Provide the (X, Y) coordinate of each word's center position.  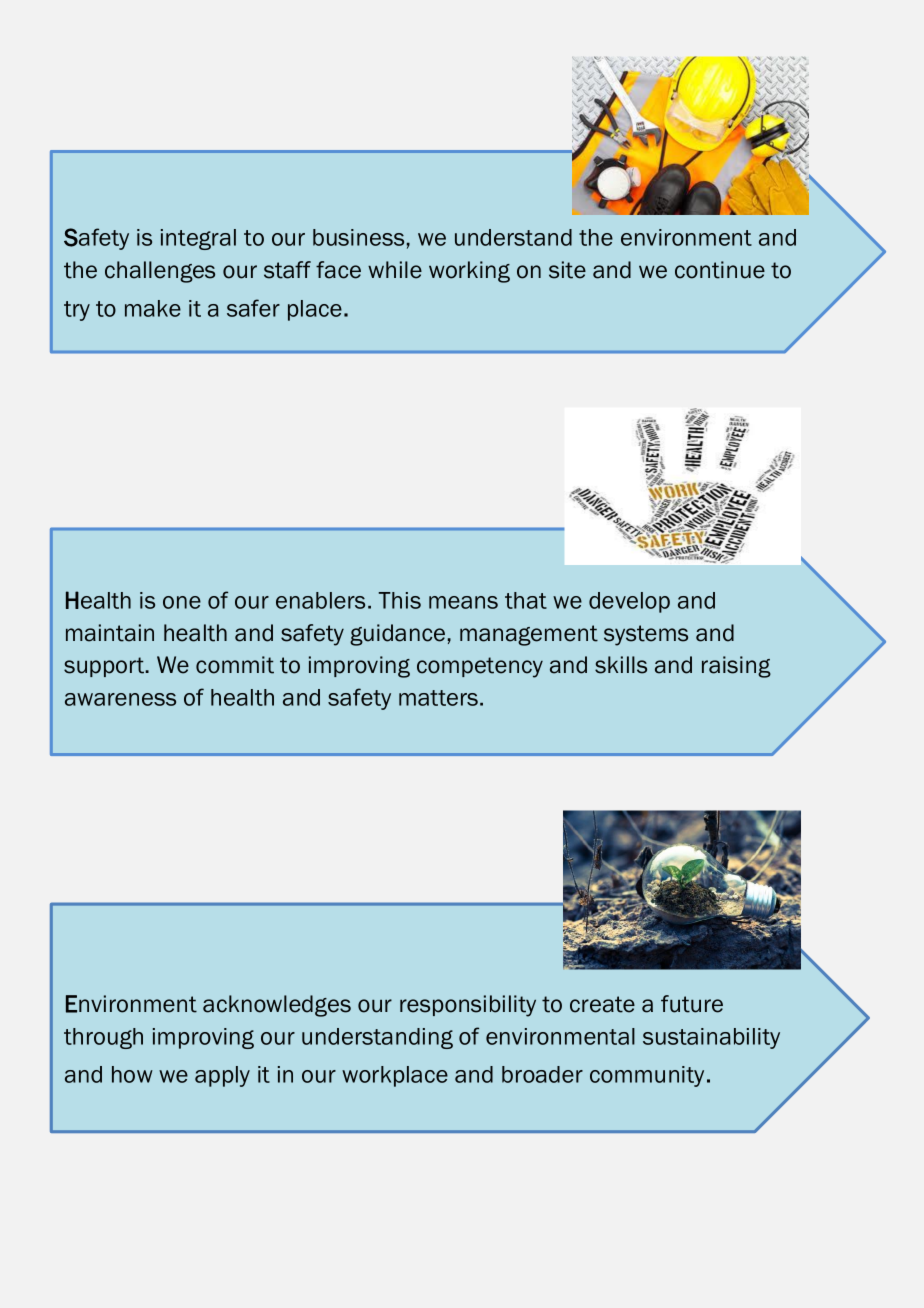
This (399, 600)
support (105, 667)
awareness (120, 699)
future (692, 1004)
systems (646, 635)
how (132, 1074)
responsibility (468, 1006)
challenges (160, 272)
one (182, 602)
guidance (397, 635)
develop (629, 602)
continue (720, 270)
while (395, 270)
